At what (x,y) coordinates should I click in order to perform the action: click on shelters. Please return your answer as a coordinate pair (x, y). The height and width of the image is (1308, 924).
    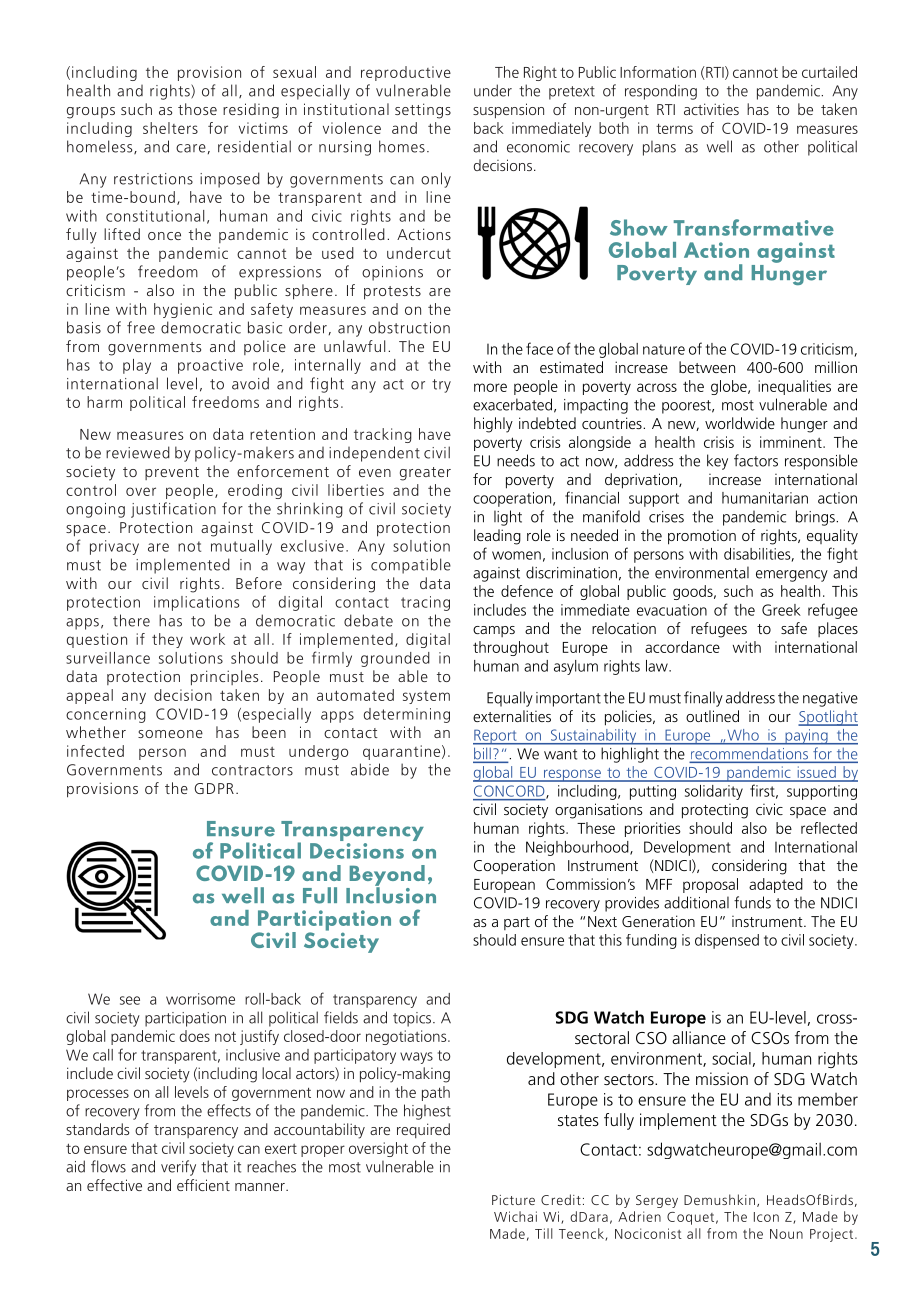
    Looking at the image, I should click on (170, 128).
